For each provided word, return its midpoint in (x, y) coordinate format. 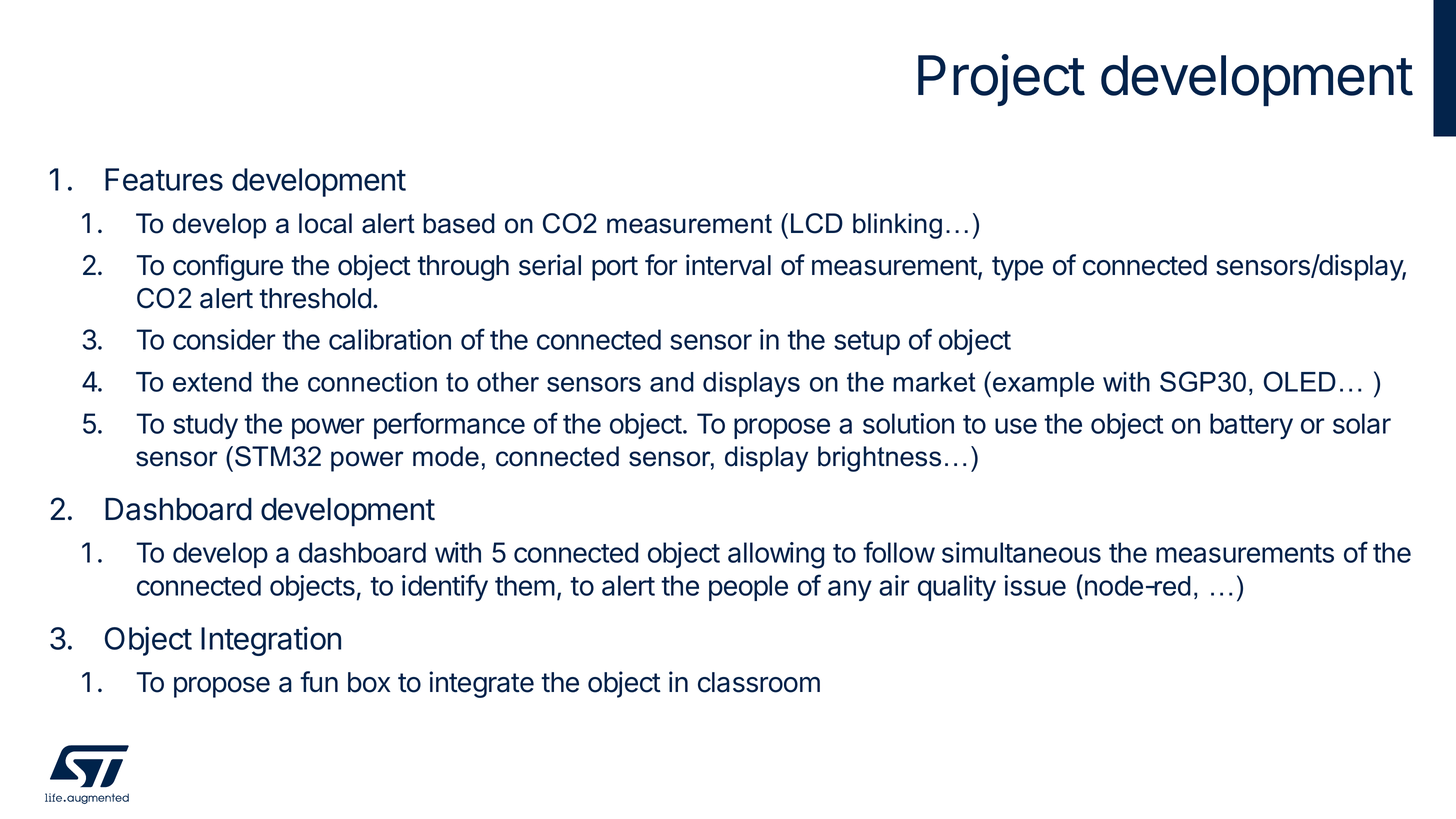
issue (1035, 585)
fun (319, 681)
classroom (759, 682)
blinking (897, 226)
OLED (1300, 381)
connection (372, 382)
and (672, 382)
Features (164, 179)
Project (1001, 80)
